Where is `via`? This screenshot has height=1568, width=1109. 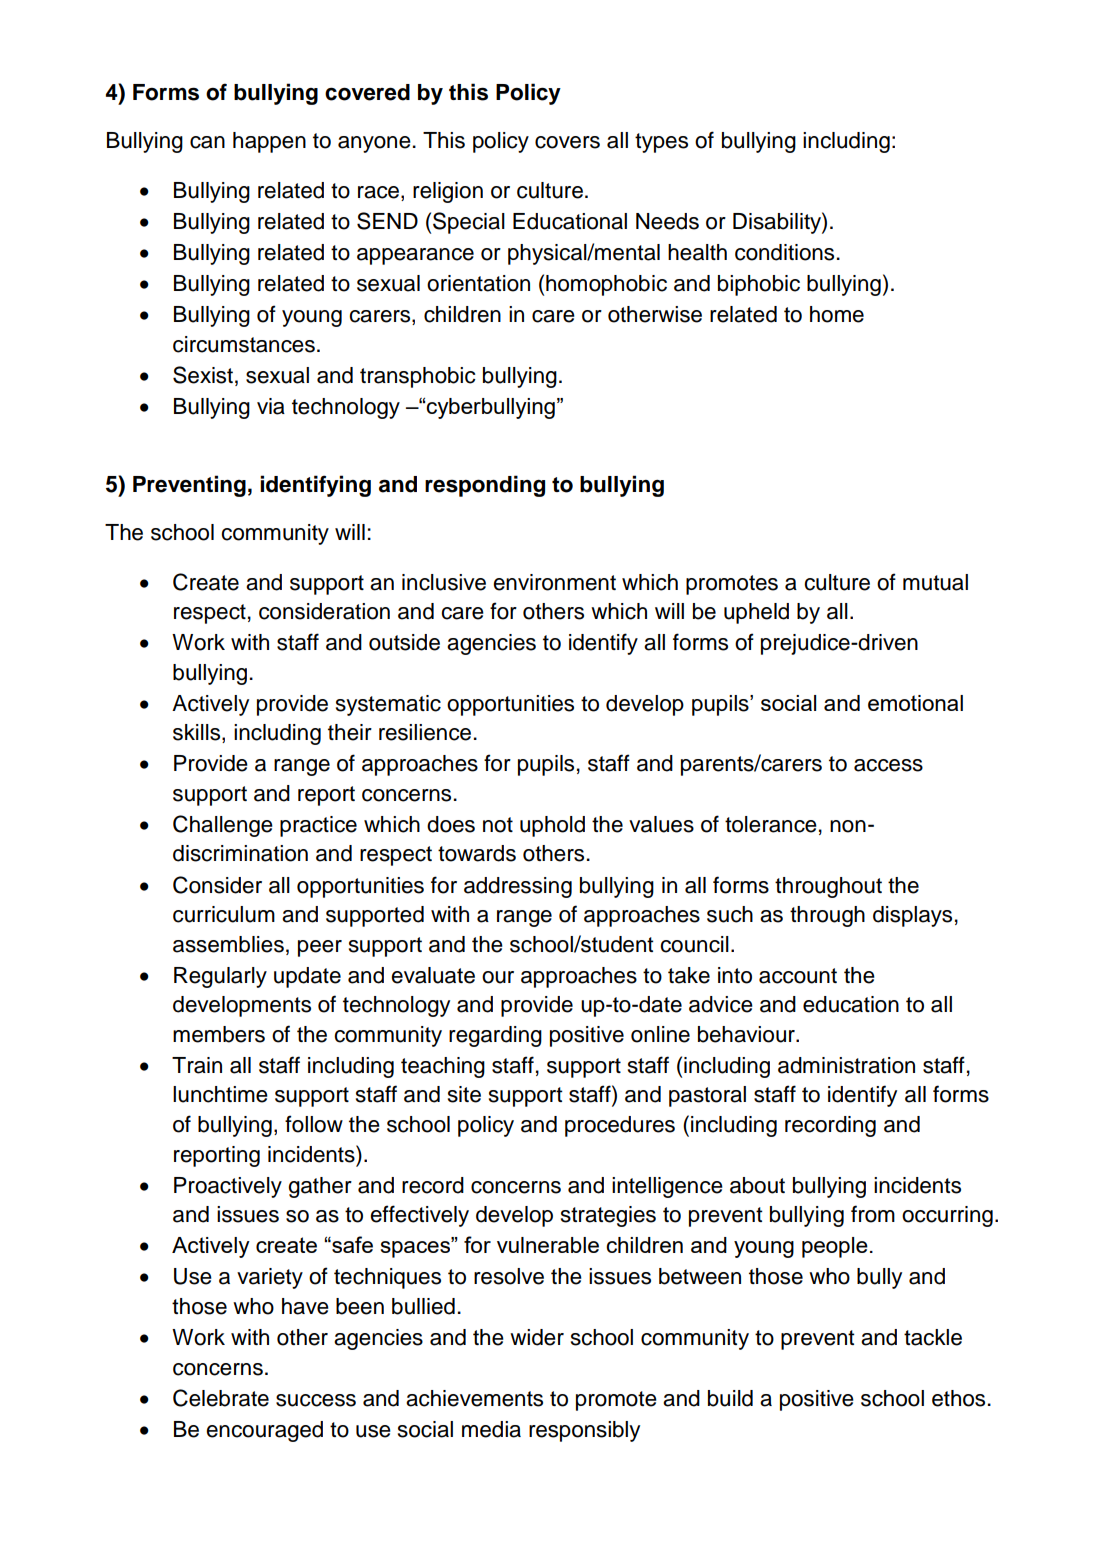
via is located at coordinates (271, 406).
